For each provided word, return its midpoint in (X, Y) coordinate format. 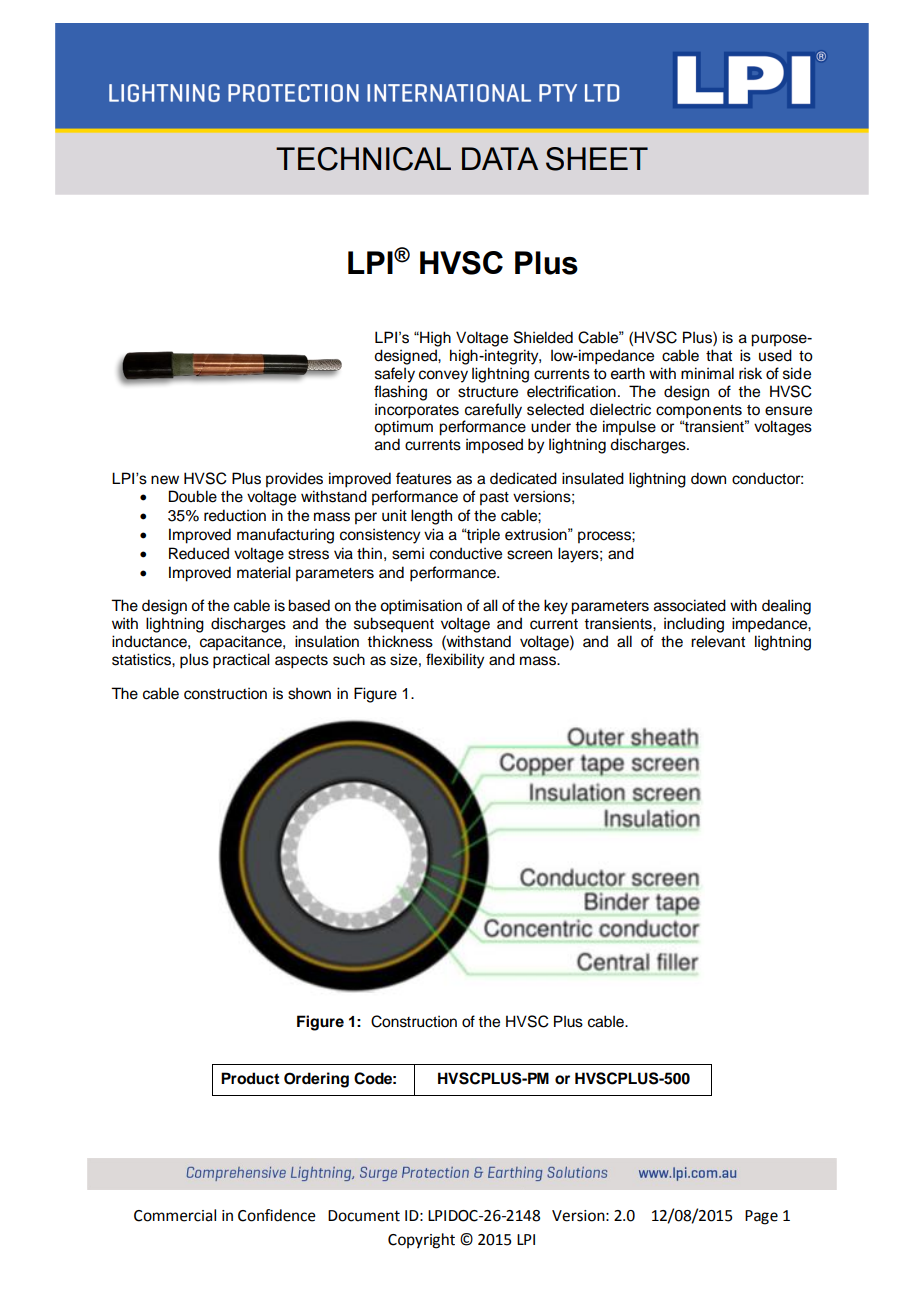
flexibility (455, 661)
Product (250, 1078)
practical (241, 661)
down (708, 478)
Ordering (316, 1080)
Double (193, 496)
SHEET (597, 159)
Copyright (421, 1241)
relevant (718, 641)
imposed (494, 446)
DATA (500, 158)
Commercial (175, 1215)
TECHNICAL (363, 159)
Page (761, 1217)
